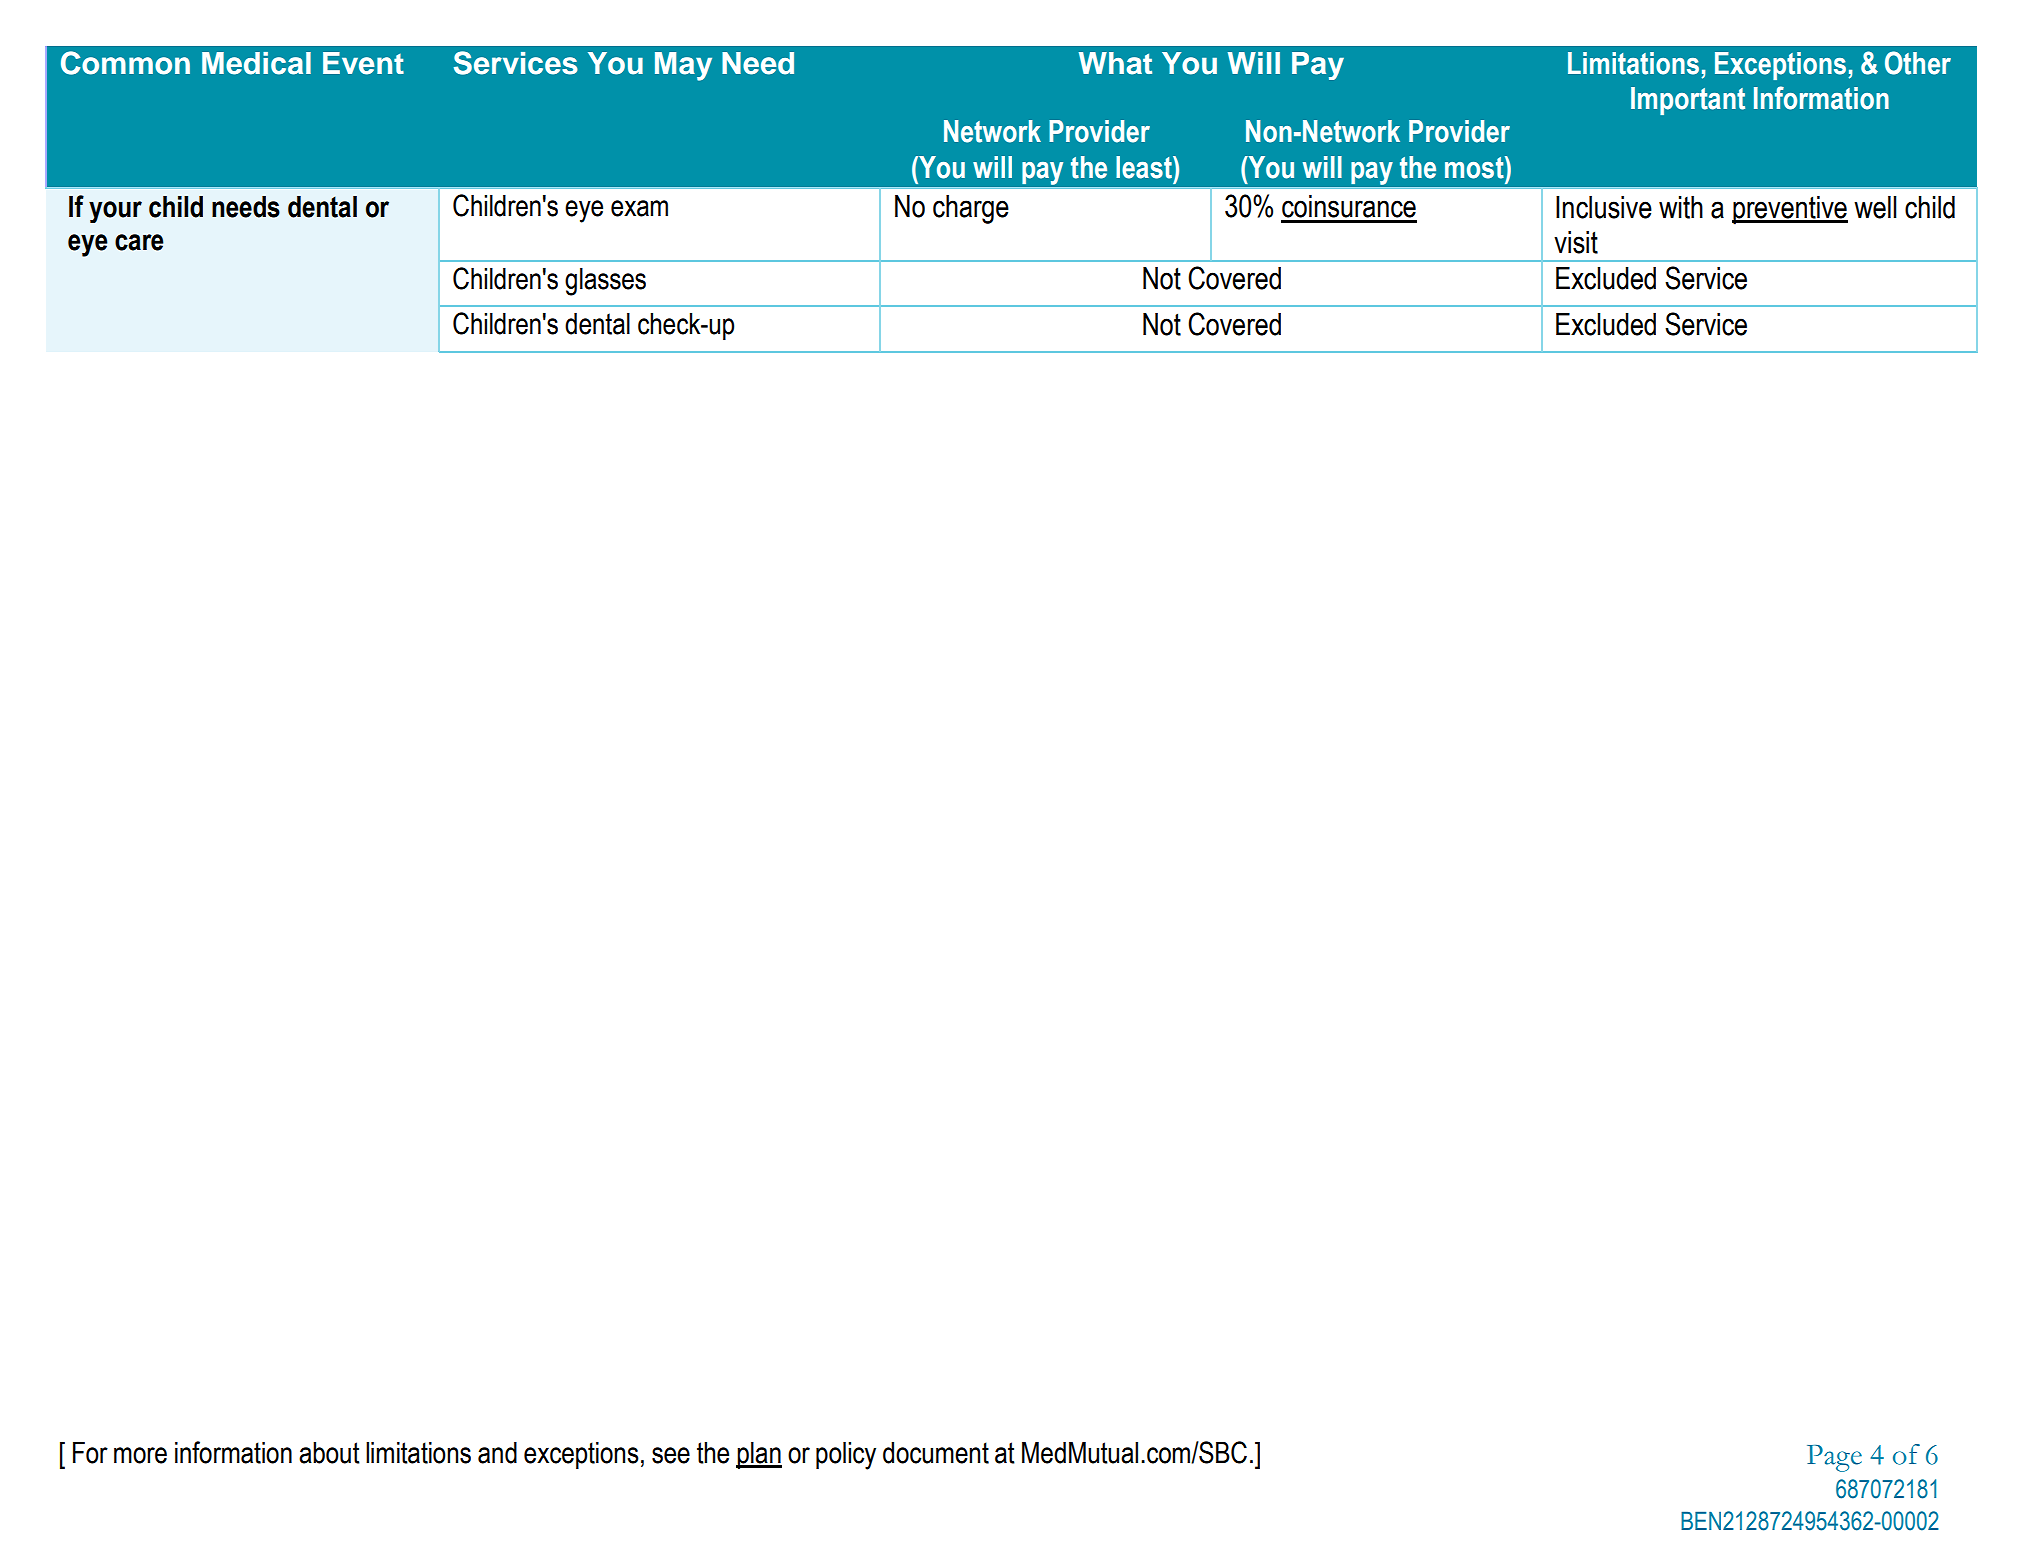 This screenshot has width=2021, height=1562. Describe the element at coordinates (329, 1453) in the screenshot. I see `about` at that location.
